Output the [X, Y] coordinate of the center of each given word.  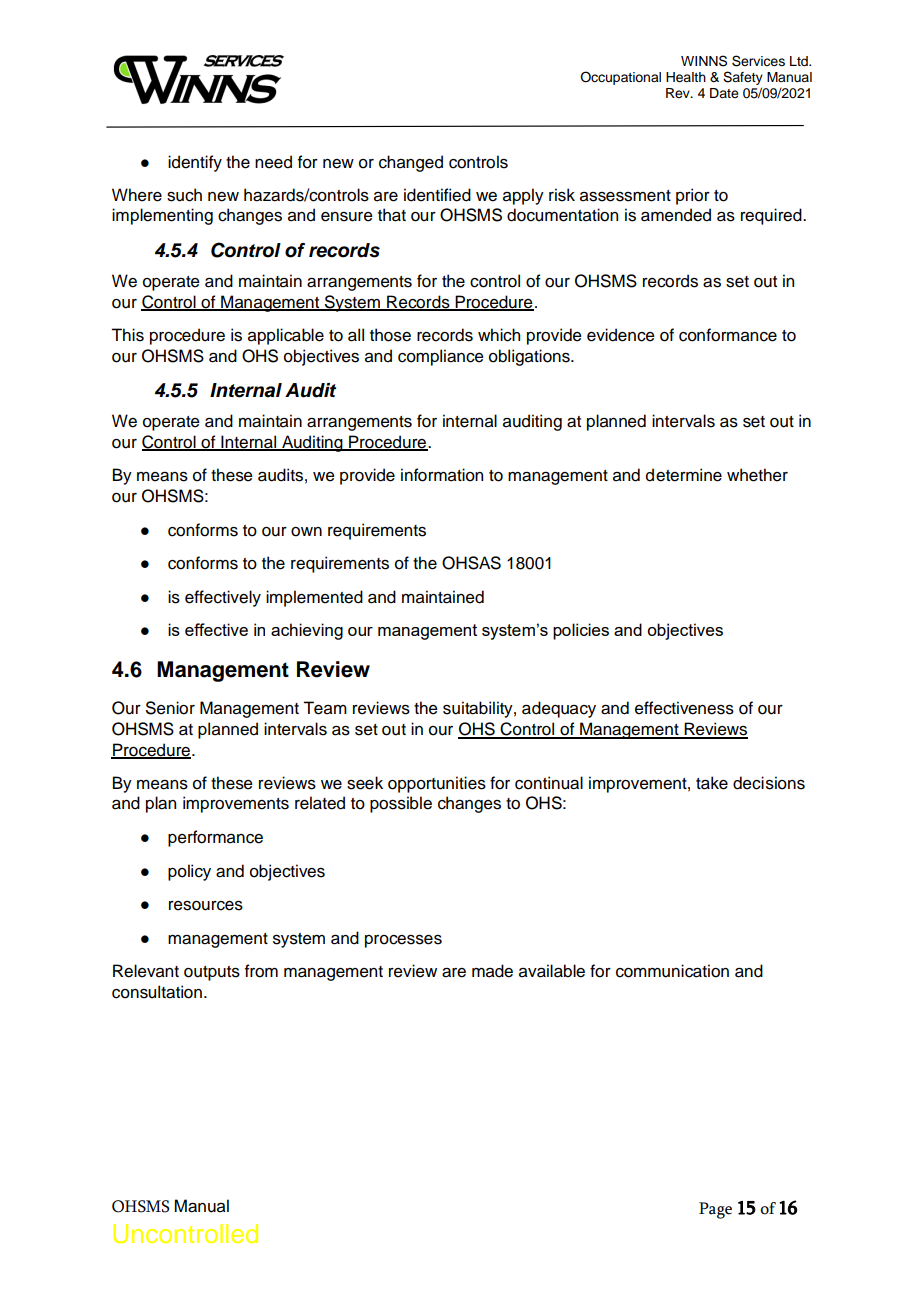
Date [724, 93]
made [492, 971]
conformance [728, 335]
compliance [441, 357]
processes [403, 941]
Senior [170, 708]
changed [411, 163]
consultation [157, 992]
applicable [286, 336]
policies [581, 631]
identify [195, 163]
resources [206, 906]
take [712, 783]
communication [672, 971]
